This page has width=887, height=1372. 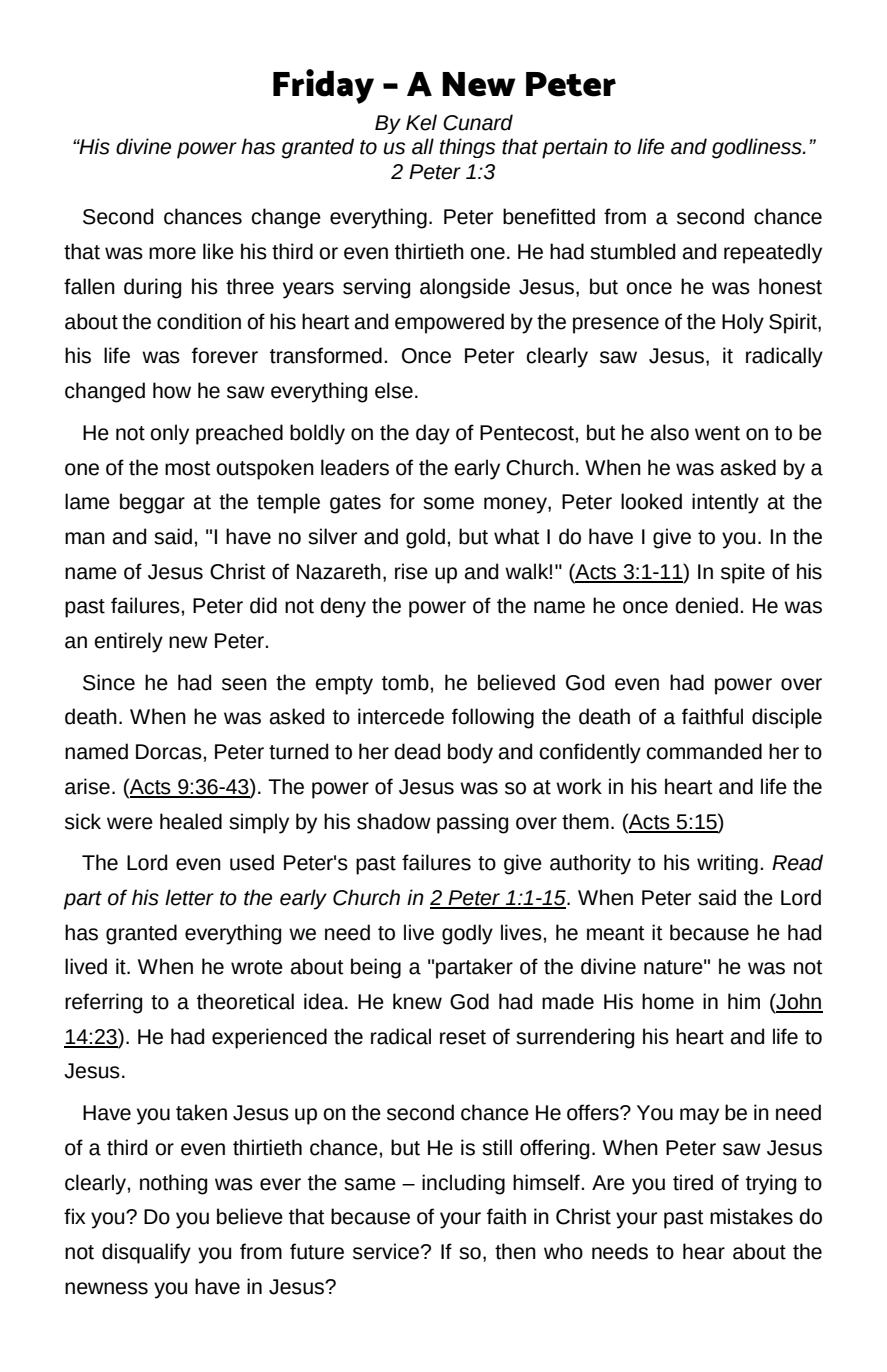 I want to click on disqualify, so click(x=146, y=1253).
